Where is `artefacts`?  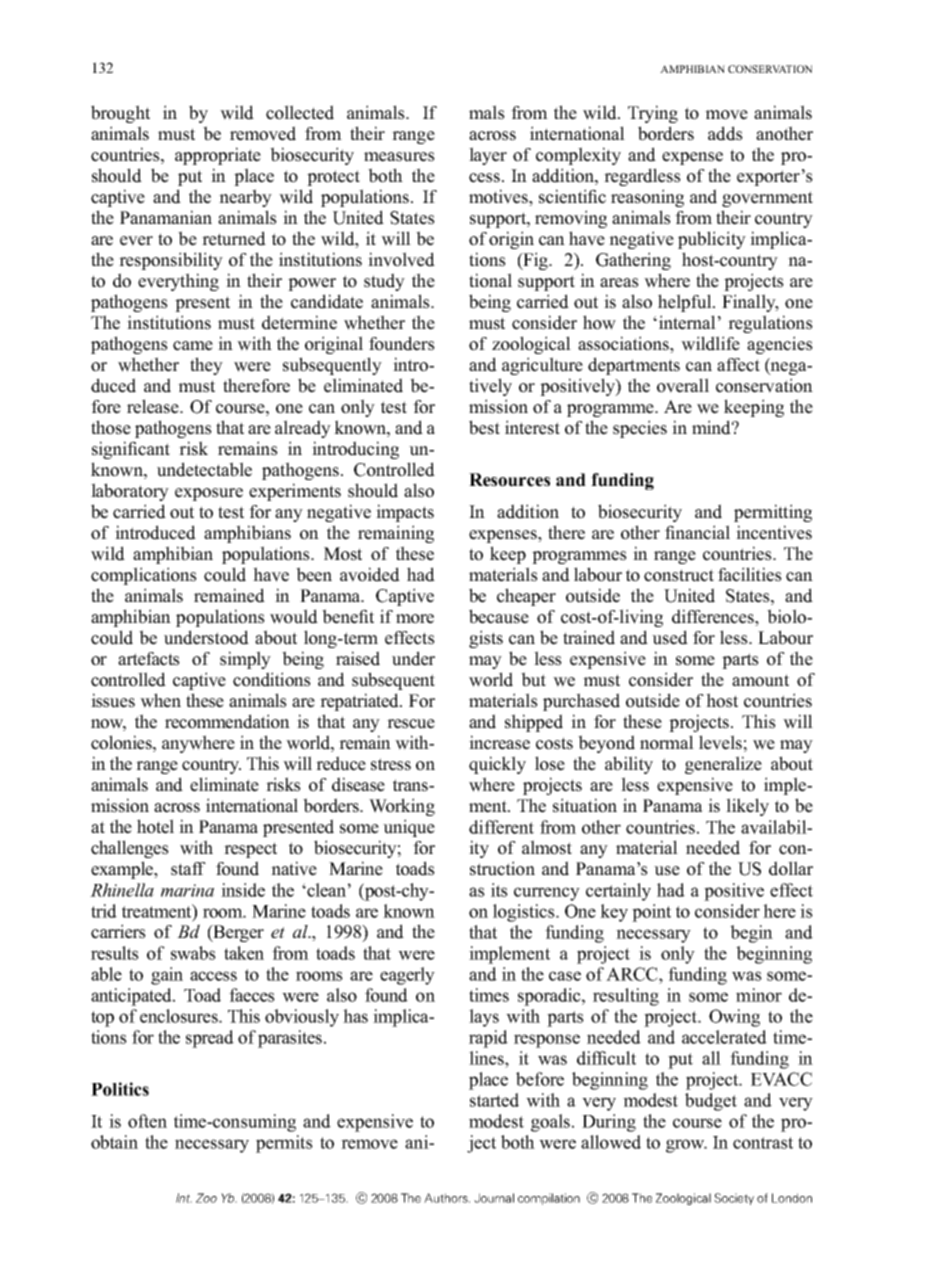 artefacts is located at coordinates (149, 659).
